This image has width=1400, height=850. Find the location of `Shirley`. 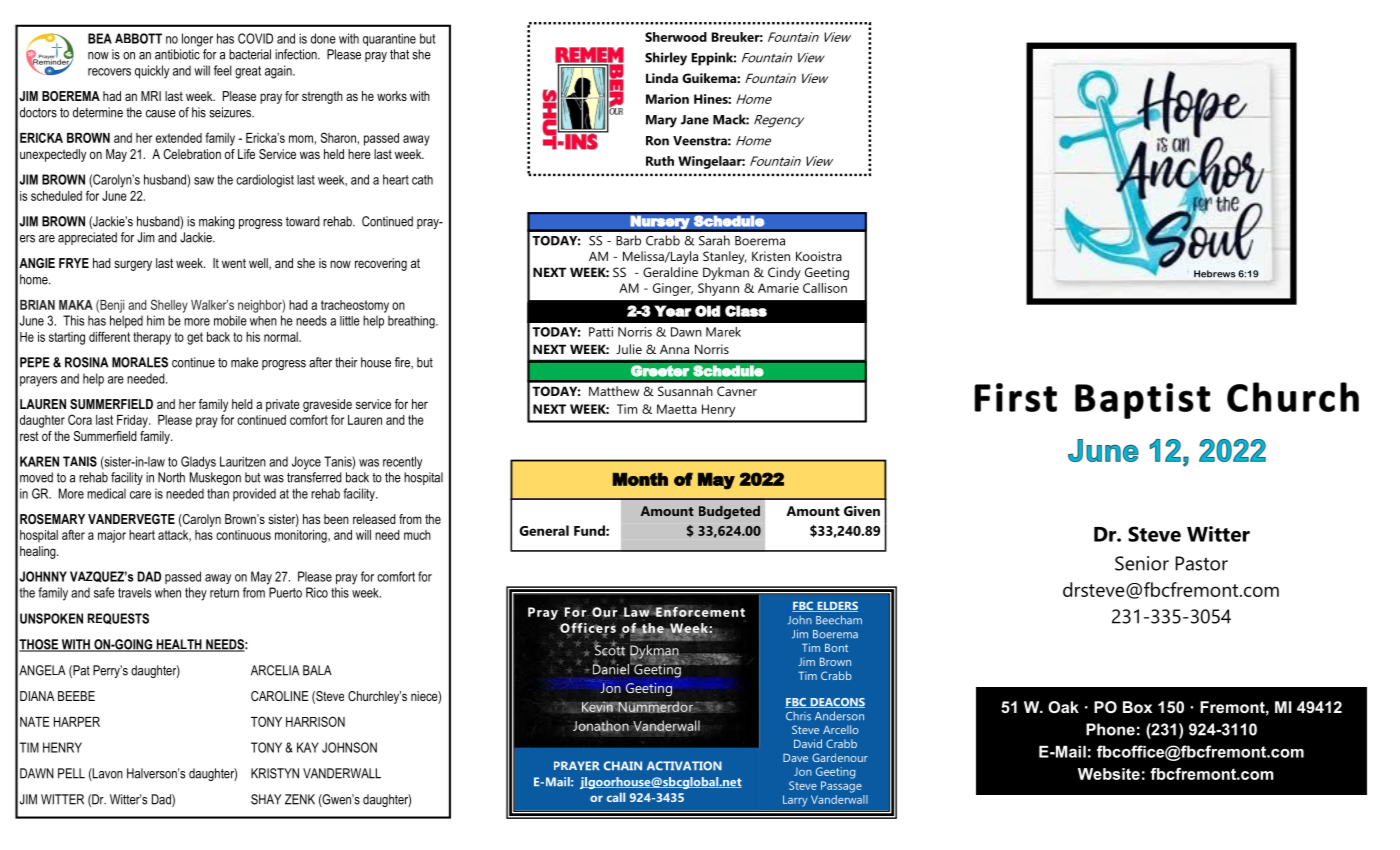

Shirley is located at coordinates (666, 59).
